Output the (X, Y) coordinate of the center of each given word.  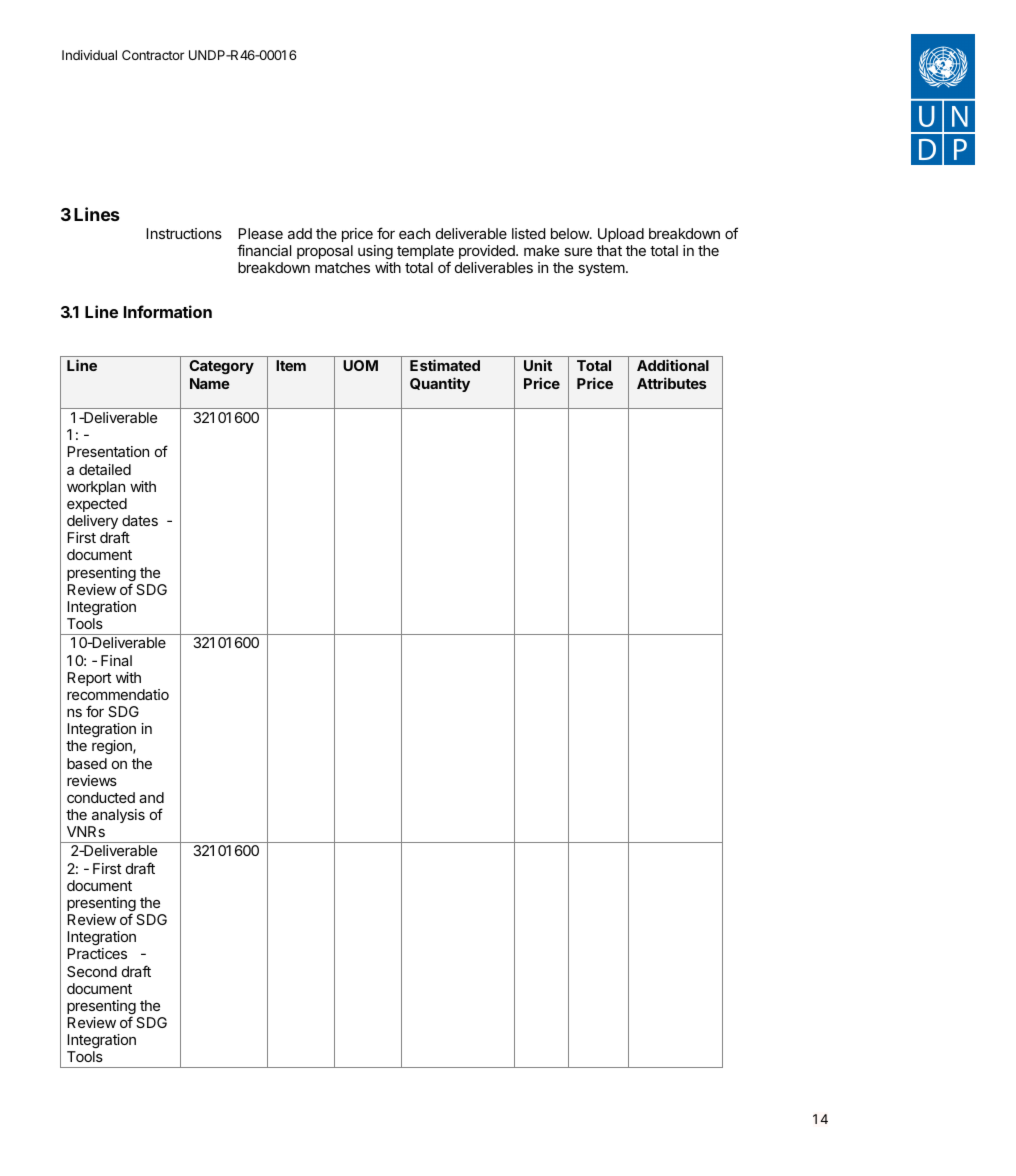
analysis (118, 816)
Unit (538, 365)
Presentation (108, 451)
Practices (97, 953)
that (609, 250)
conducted (101, 797)
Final (116, 660)
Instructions (184, 233)
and (151, 797)
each (414, 233)
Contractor (153, 55)
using (375, 252)
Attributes (672, 383)
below (571, 233)
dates (140, 520)
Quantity (440, 384)
